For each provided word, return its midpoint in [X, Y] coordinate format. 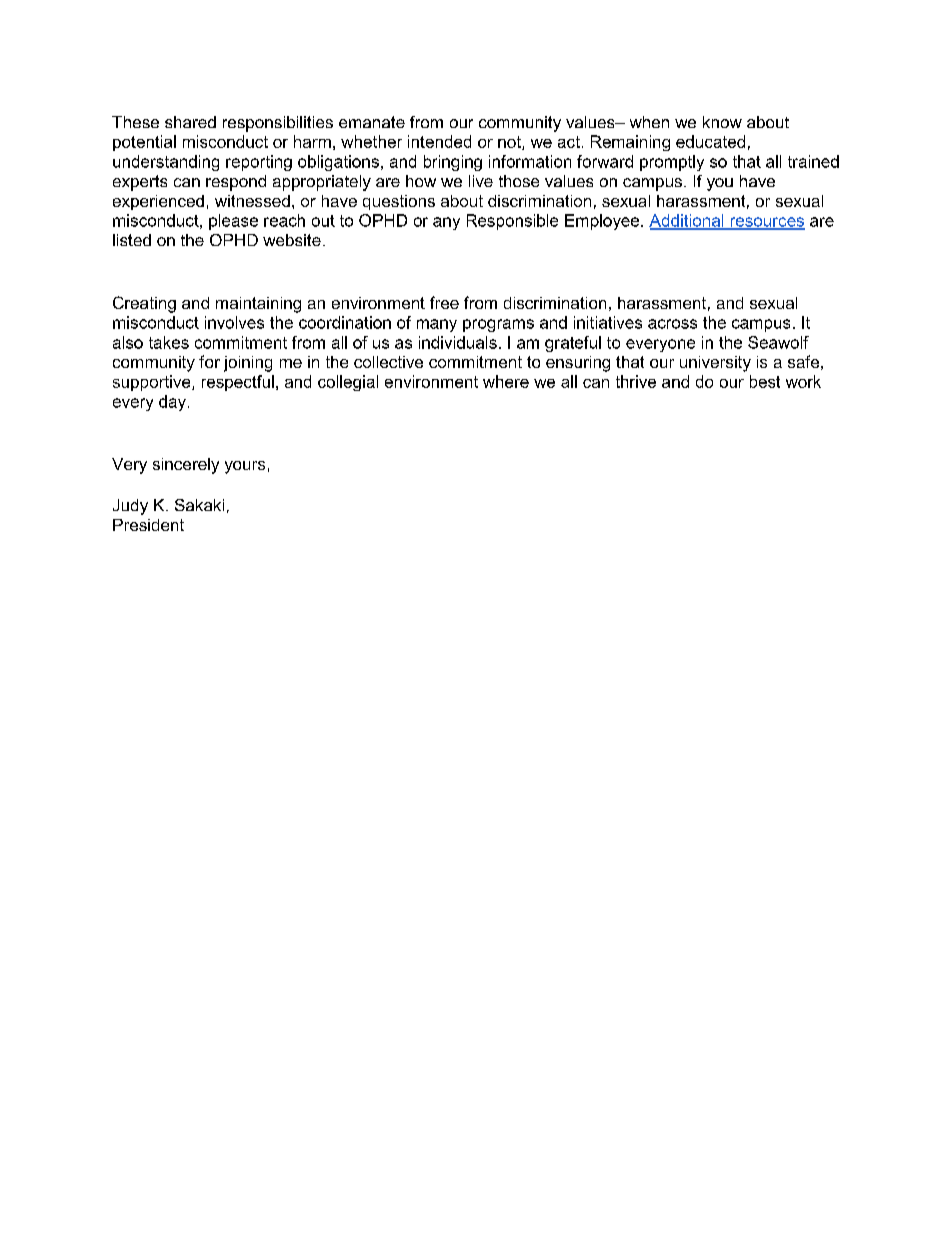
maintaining [258, 305]
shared [190, 122]
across [672, 324]
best [765, 381]
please [233, 222]
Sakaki [199, 505]
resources [766, 223]
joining [248, 364]
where [506, 381]
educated [710, 141]
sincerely [186, 466]
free [444, 302]
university [715, 364]
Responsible [512, 222]
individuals [458, 342]
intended [439, 141]
